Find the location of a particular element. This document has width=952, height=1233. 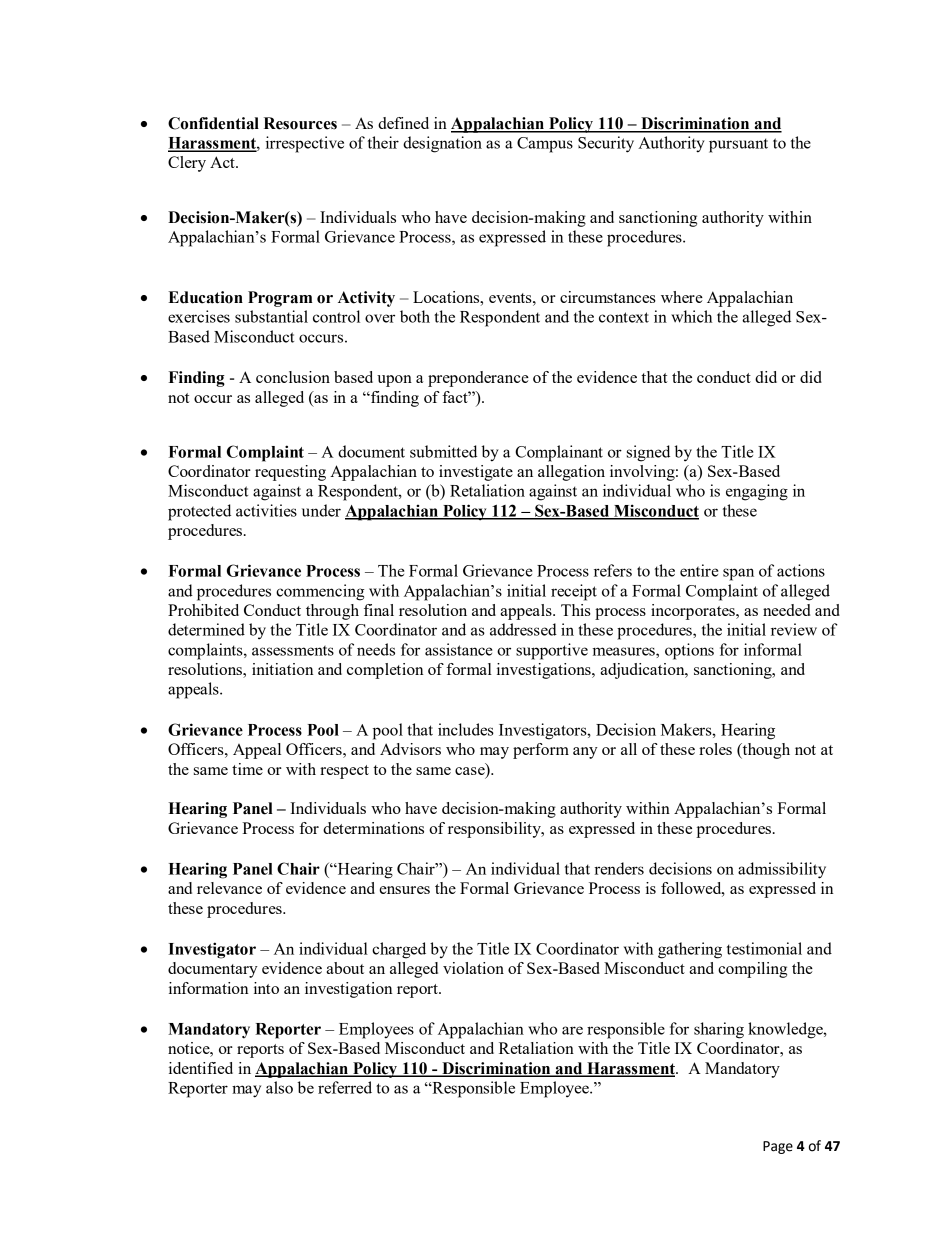

also is located at coordinates (279, 1087).
